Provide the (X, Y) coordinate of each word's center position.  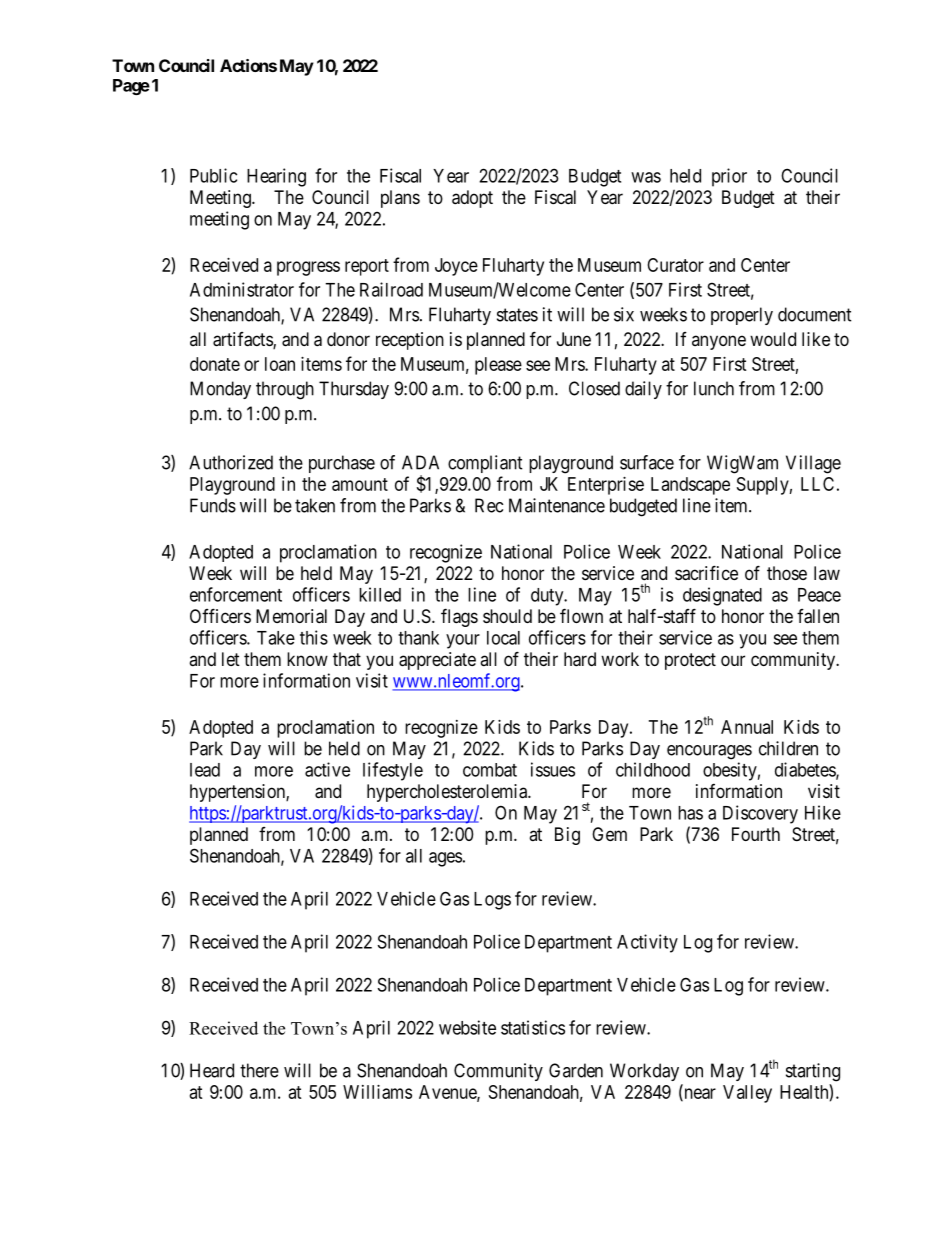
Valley (747, 1094)
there (259, 1070)
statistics (533, 1027)
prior (729, 177)
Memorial (291, 616)
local (503, 638)
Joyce (456, 267)
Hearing (276, 177)
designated (722, 596)
